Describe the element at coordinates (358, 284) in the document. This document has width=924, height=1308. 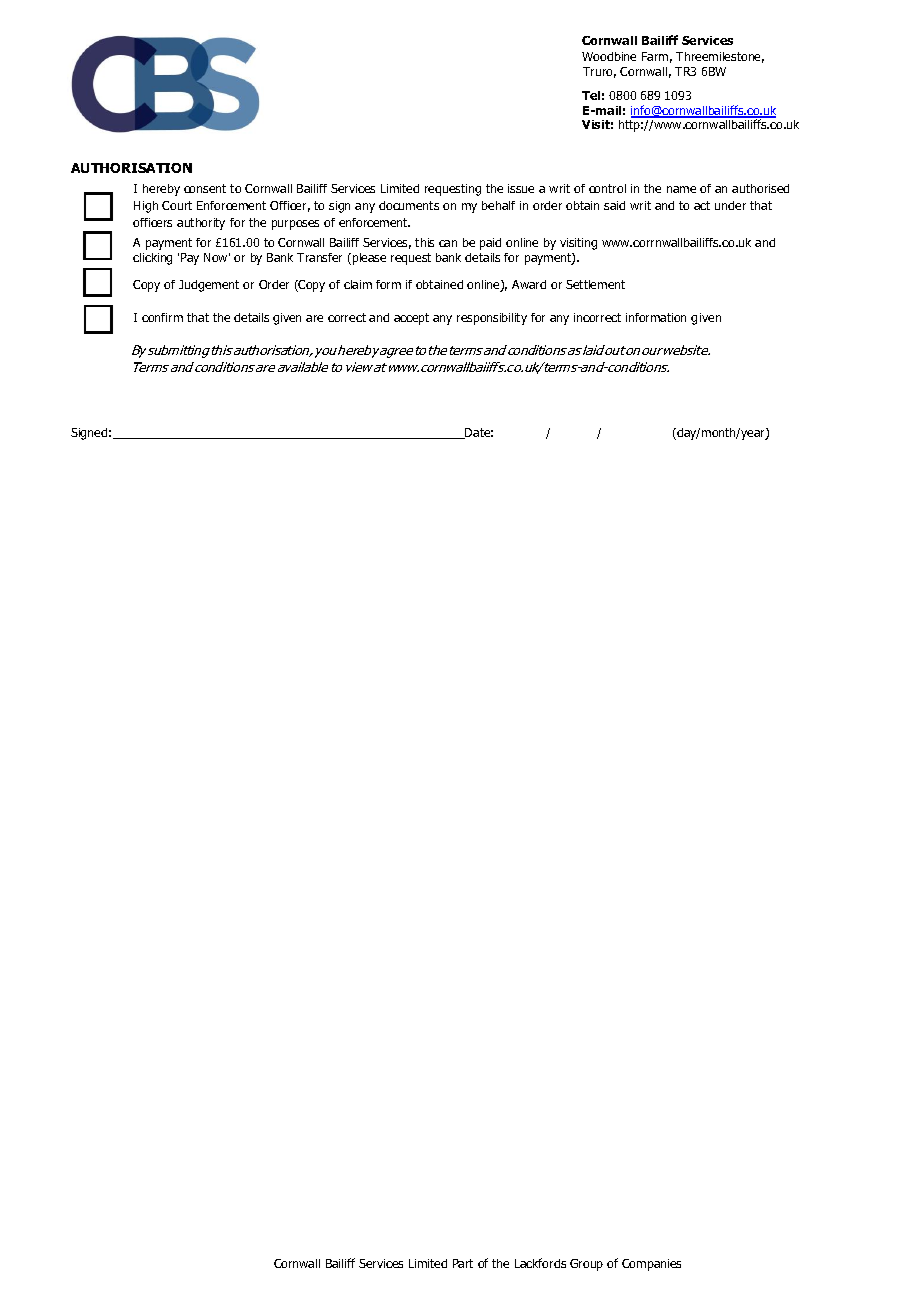
I see `claim` at that location.
